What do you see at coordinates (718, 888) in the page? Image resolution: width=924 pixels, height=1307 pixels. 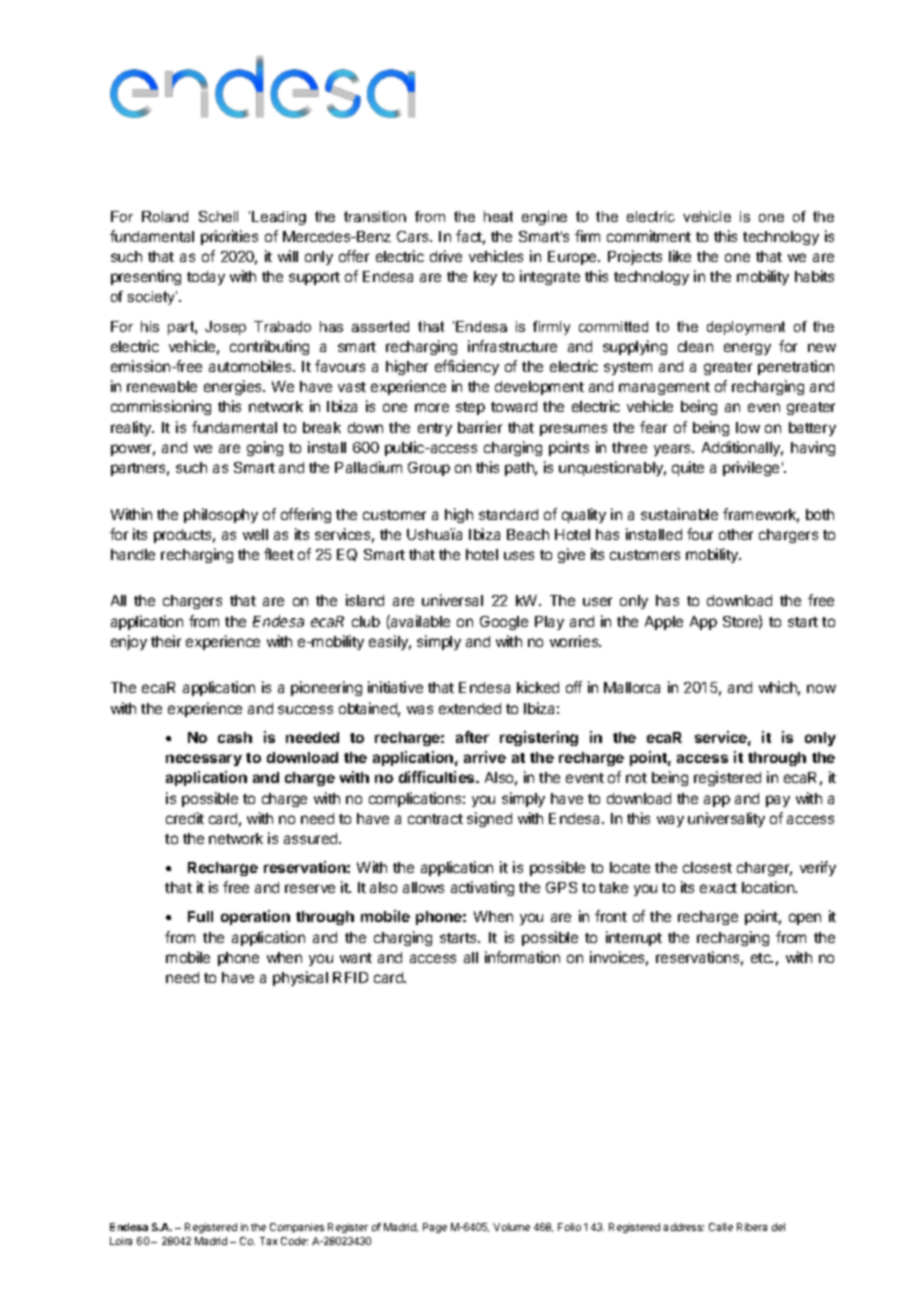 I see `exact` at bounding box center [718, 888].
